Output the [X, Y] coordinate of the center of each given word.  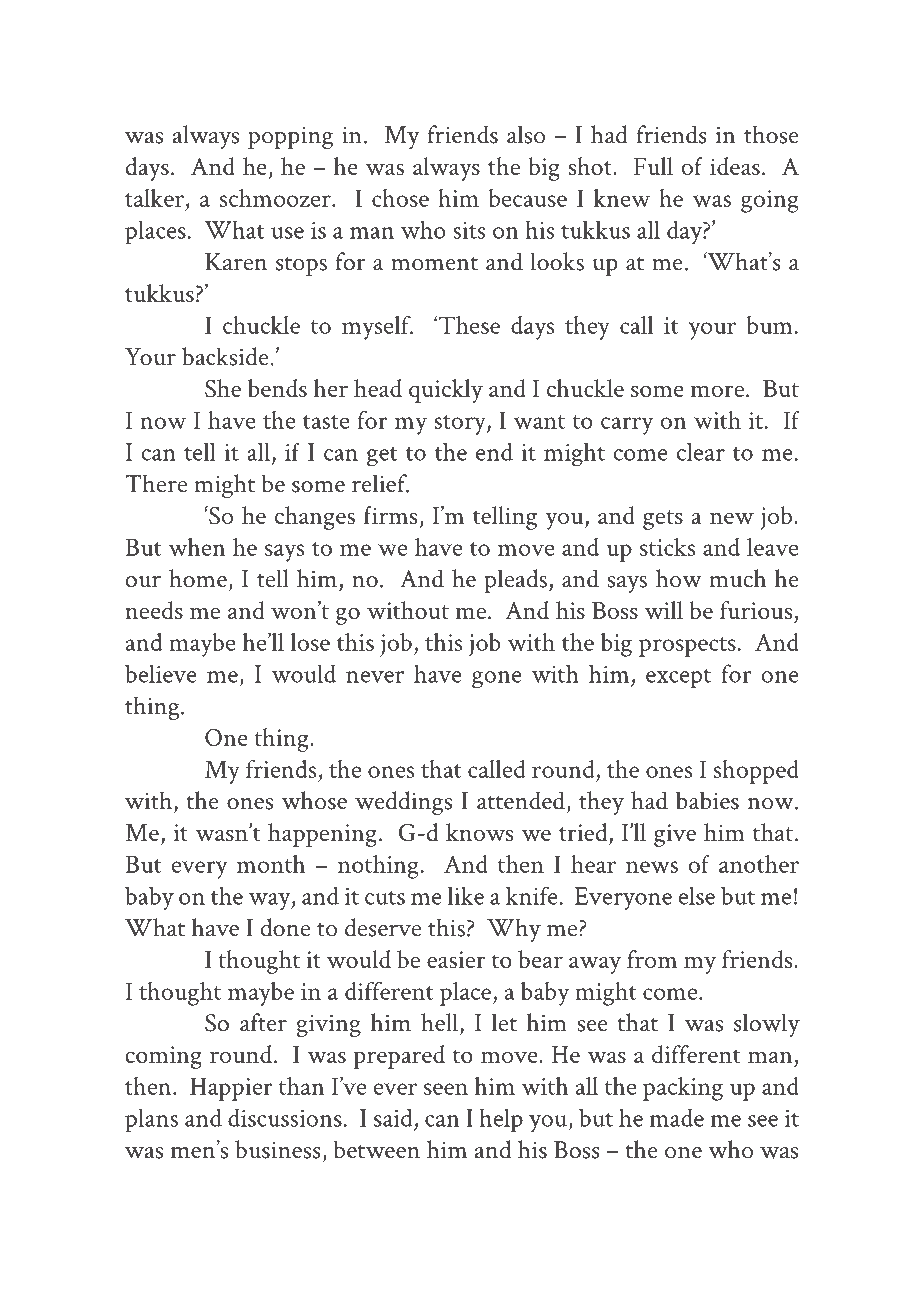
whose [314, 800]
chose [400, 198]
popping [290, 138]
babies [707, 800]
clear [701, 451]
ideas [735, 166]
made [677, 1118]
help [501, 1120]
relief [380, 483]
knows [479, 832]
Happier [231, 1089]
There [156, 483]
